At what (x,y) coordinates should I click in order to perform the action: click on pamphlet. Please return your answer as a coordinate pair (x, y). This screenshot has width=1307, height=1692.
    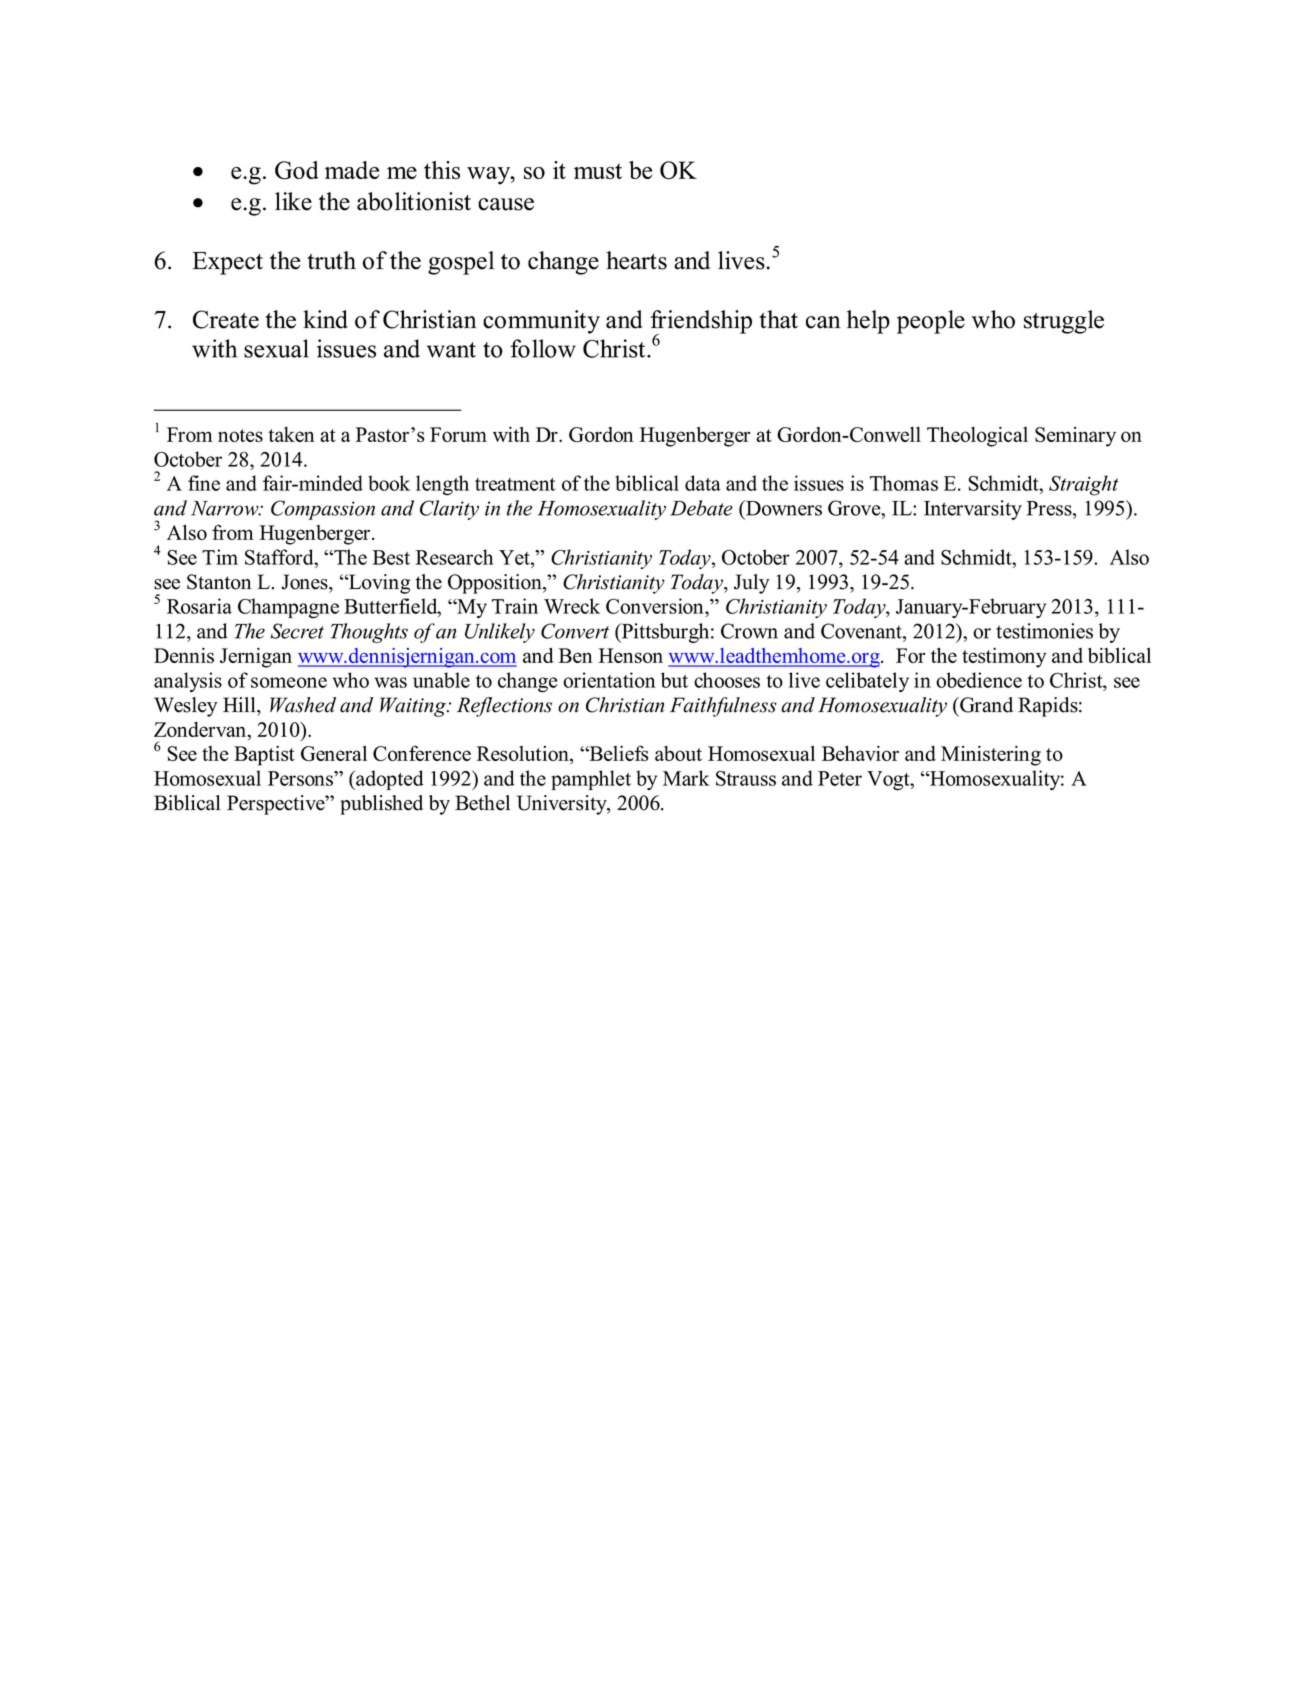
    Looking at the image, I should click on (591, 780).
